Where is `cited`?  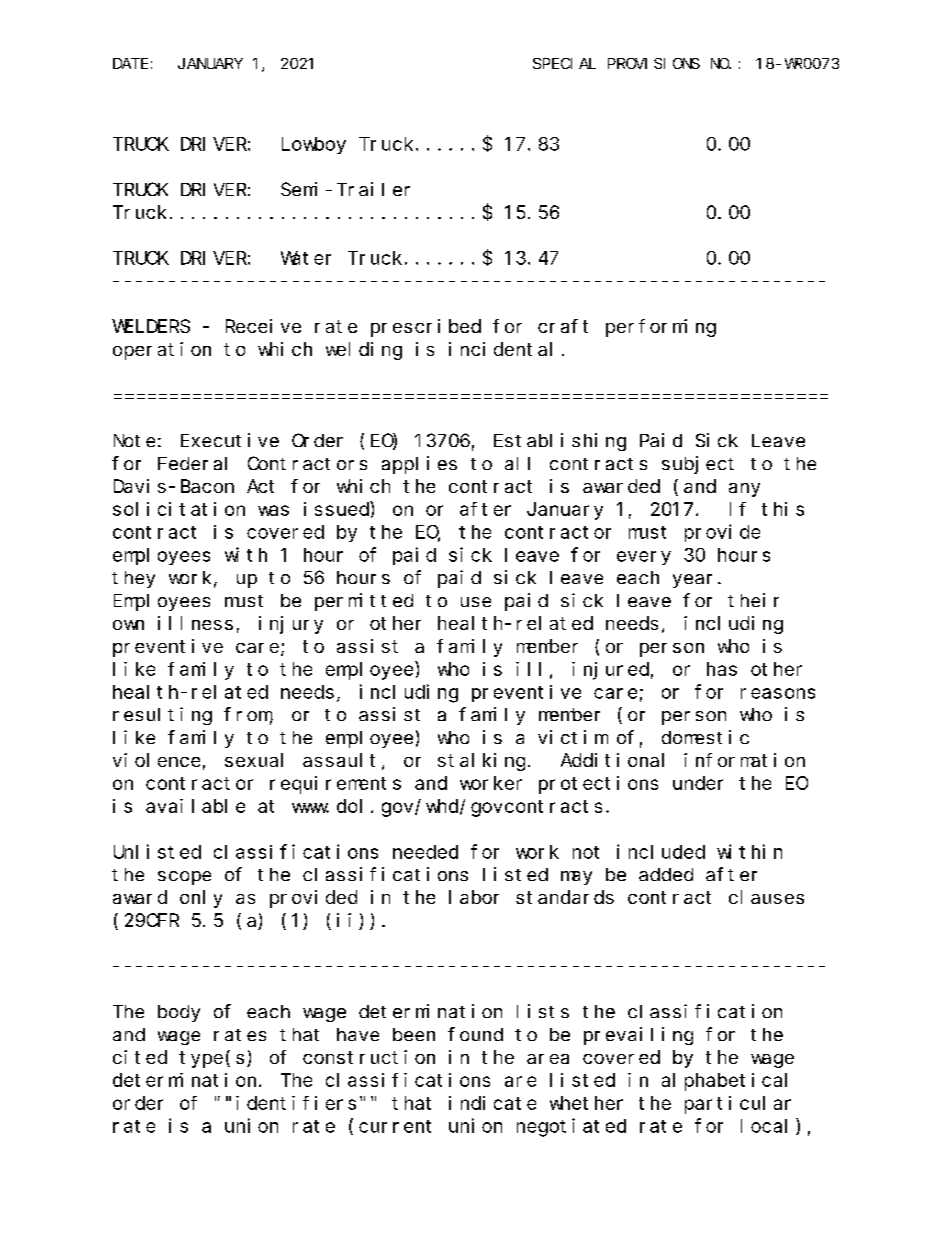
cited is located at coordinates (140, 1057).
